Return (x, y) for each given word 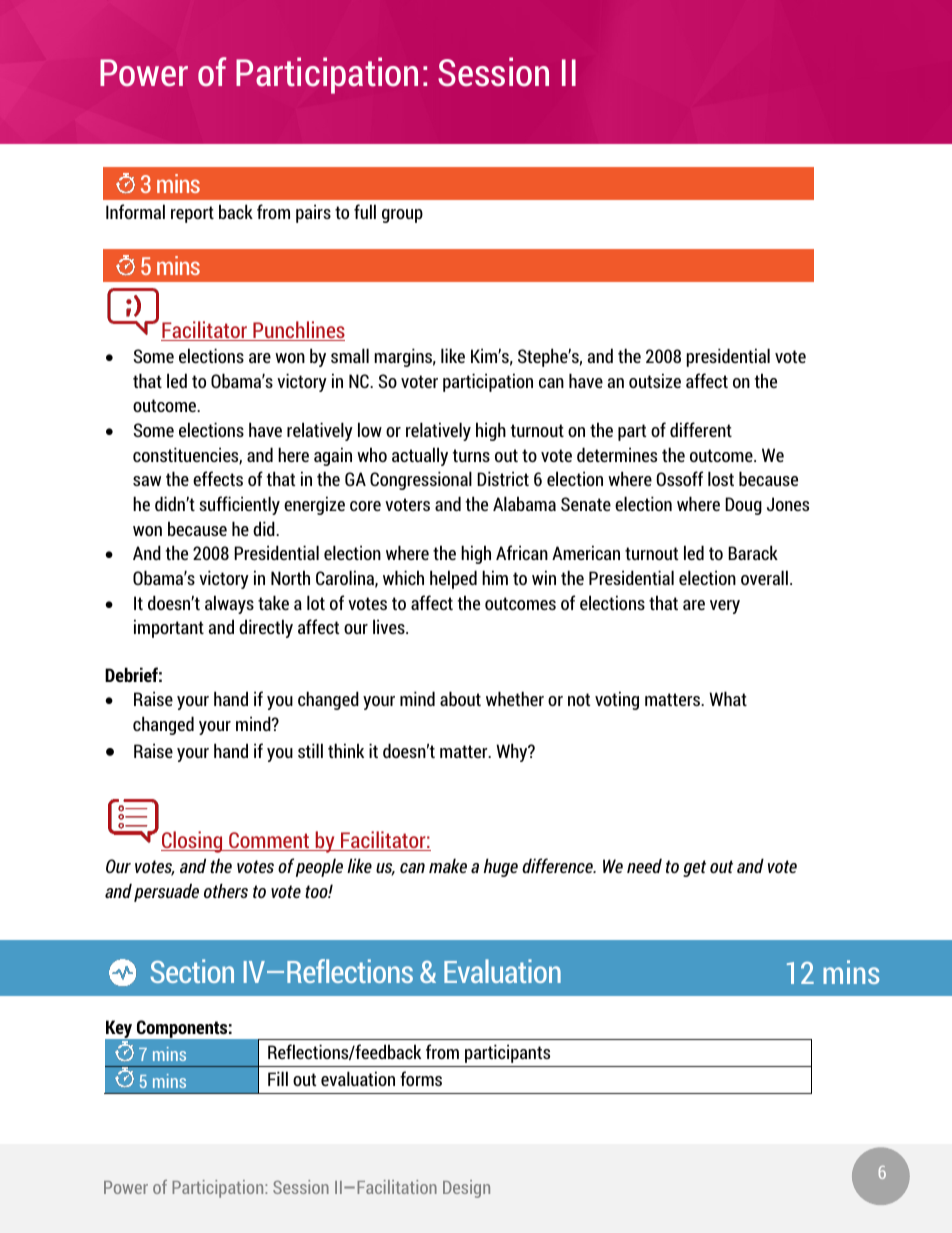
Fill (278, 1078)
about (460, 698)
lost (721, 478)
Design (466, 1189)
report (192, 214)
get (694, 868)
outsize (655, 380)
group (402, 216)
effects (218, 478)
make (448, 865)
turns (471, 455)
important (169, 628)
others (226, 890)
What (728, 698)
